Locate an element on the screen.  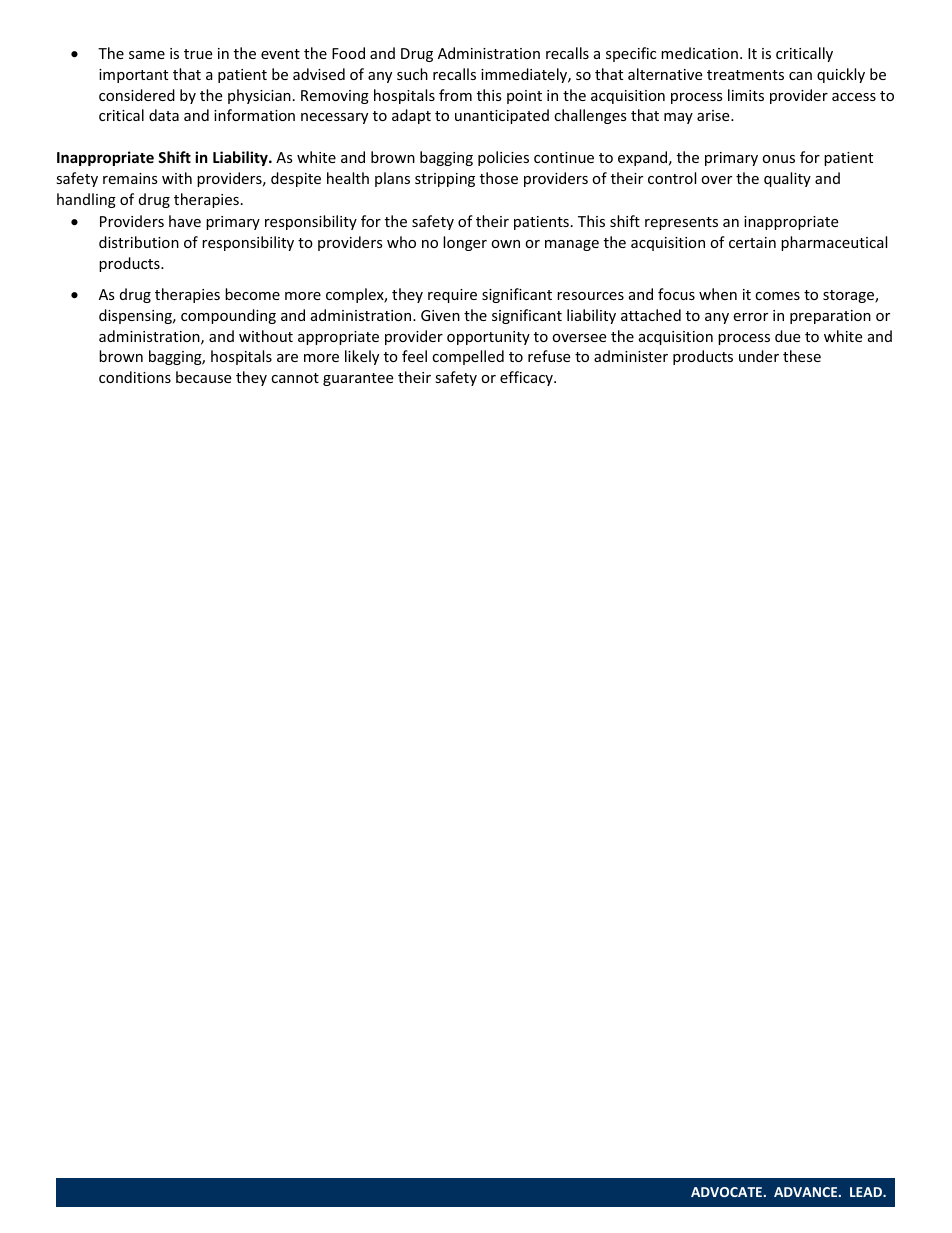
guarantee is located at coordinates (358, 379).
